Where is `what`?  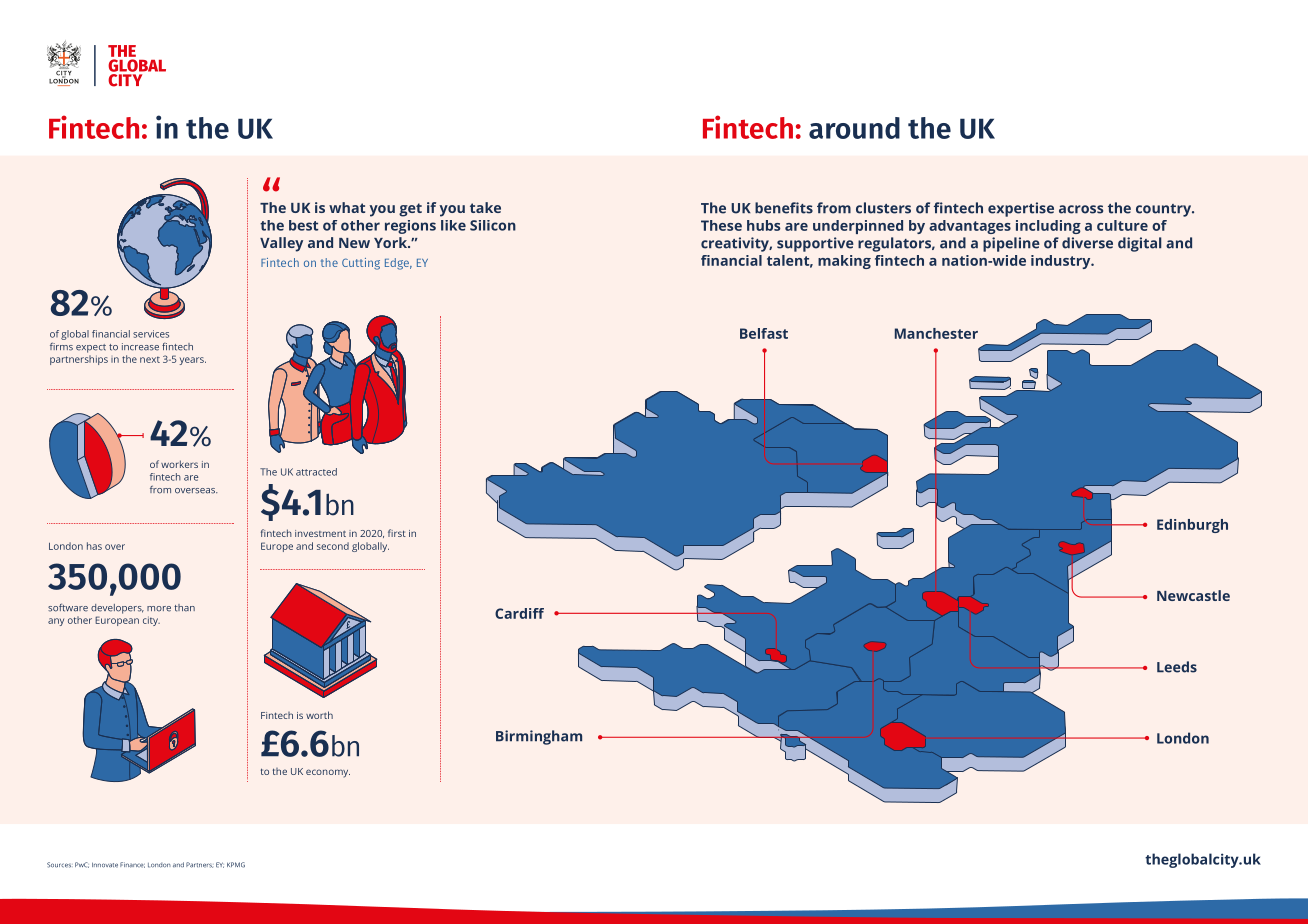
what is located at coordinates (347, 207).
